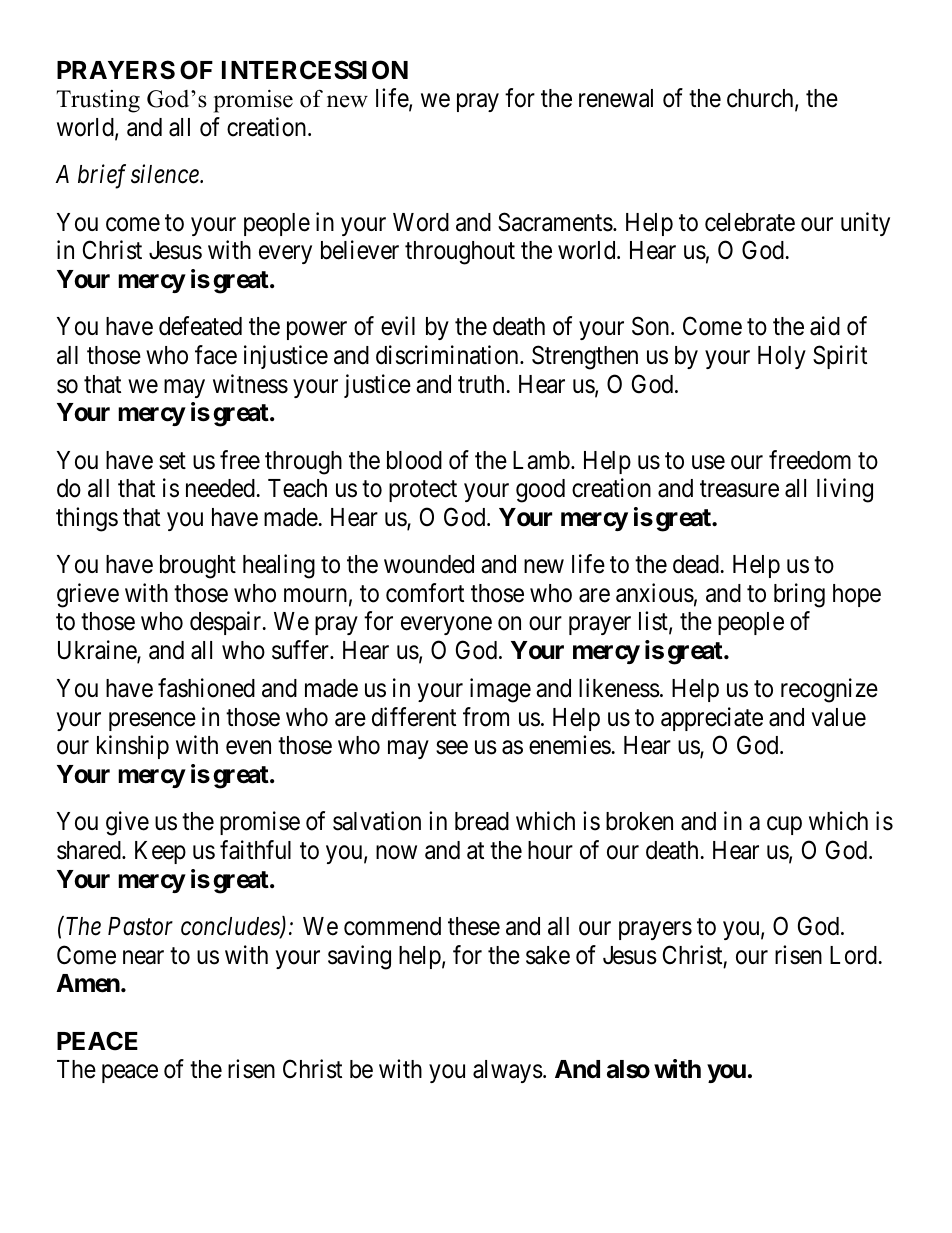 The image size is (952, 1233). Describe the element at coordinates (799, 595) in the screenshot. I see `bring` at that location.
